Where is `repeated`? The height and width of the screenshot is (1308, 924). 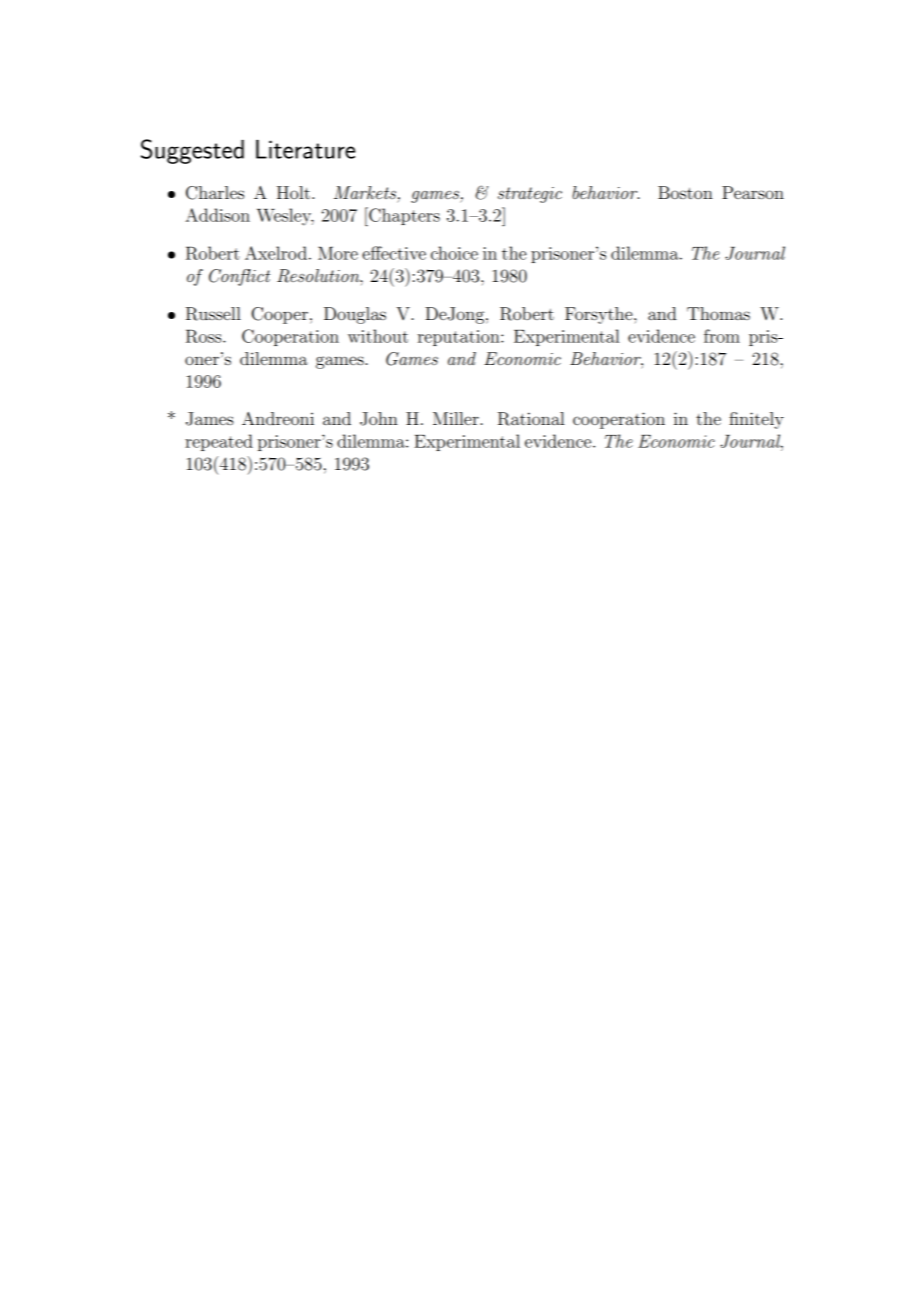
repeated is located at coordinates (219, 442).
